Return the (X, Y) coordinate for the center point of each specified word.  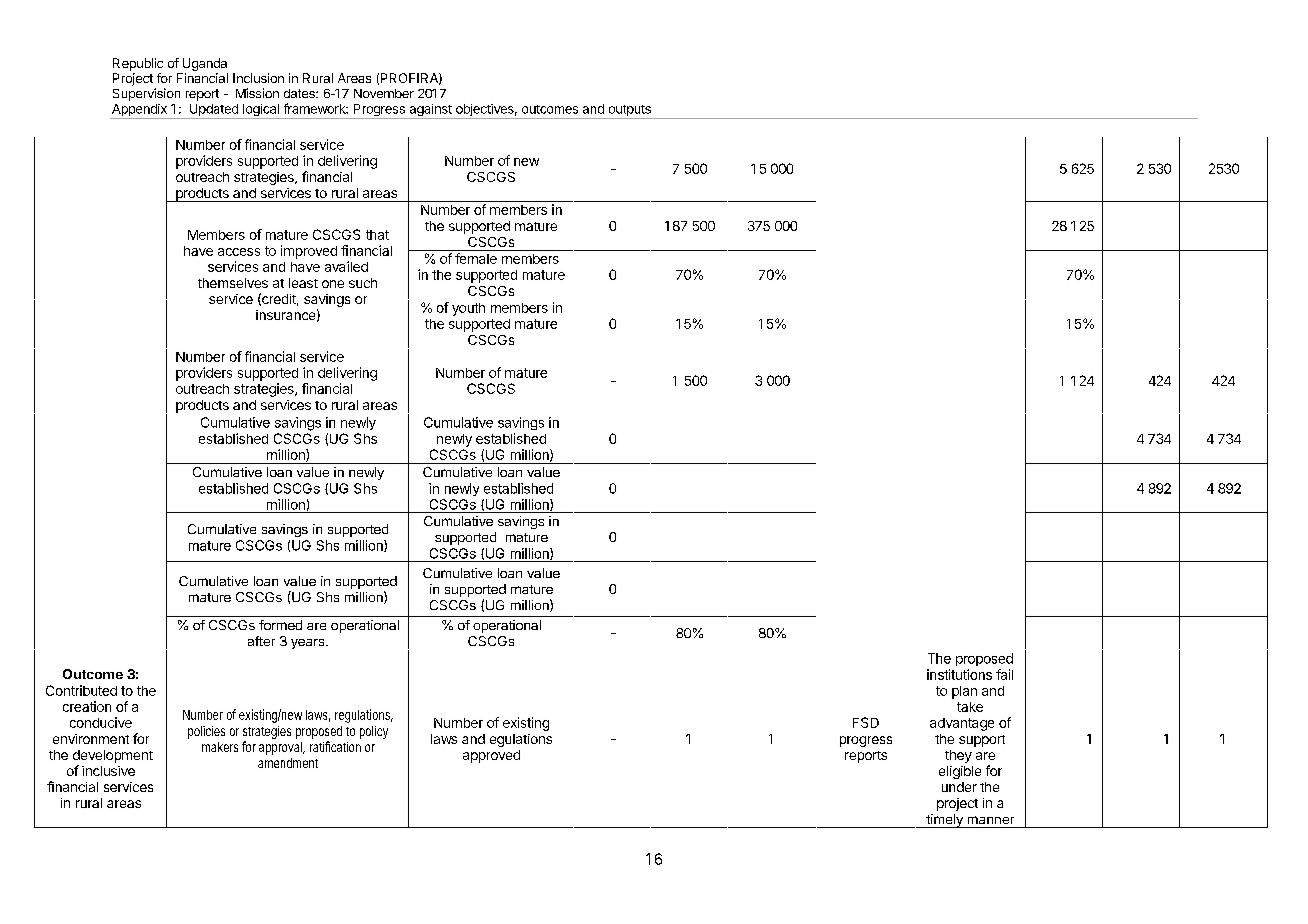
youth (468, 309)
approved (491, 756)
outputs (629, 112)
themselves (233, 283)
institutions (959, 674)
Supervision (146, 94)
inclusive (108, 771)
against (430, 111)
